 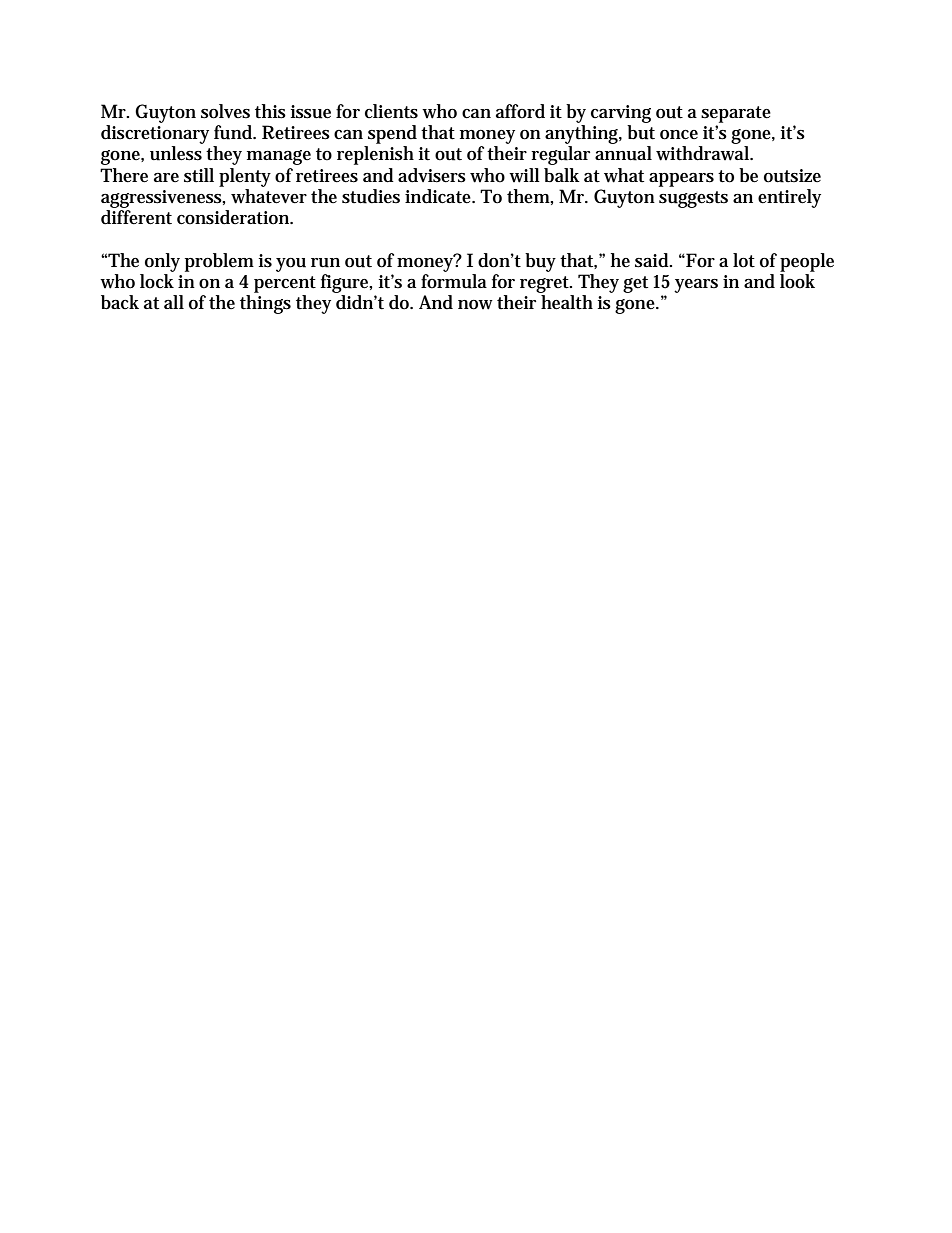 I want to click on afford, so click(x=520, y=111).
